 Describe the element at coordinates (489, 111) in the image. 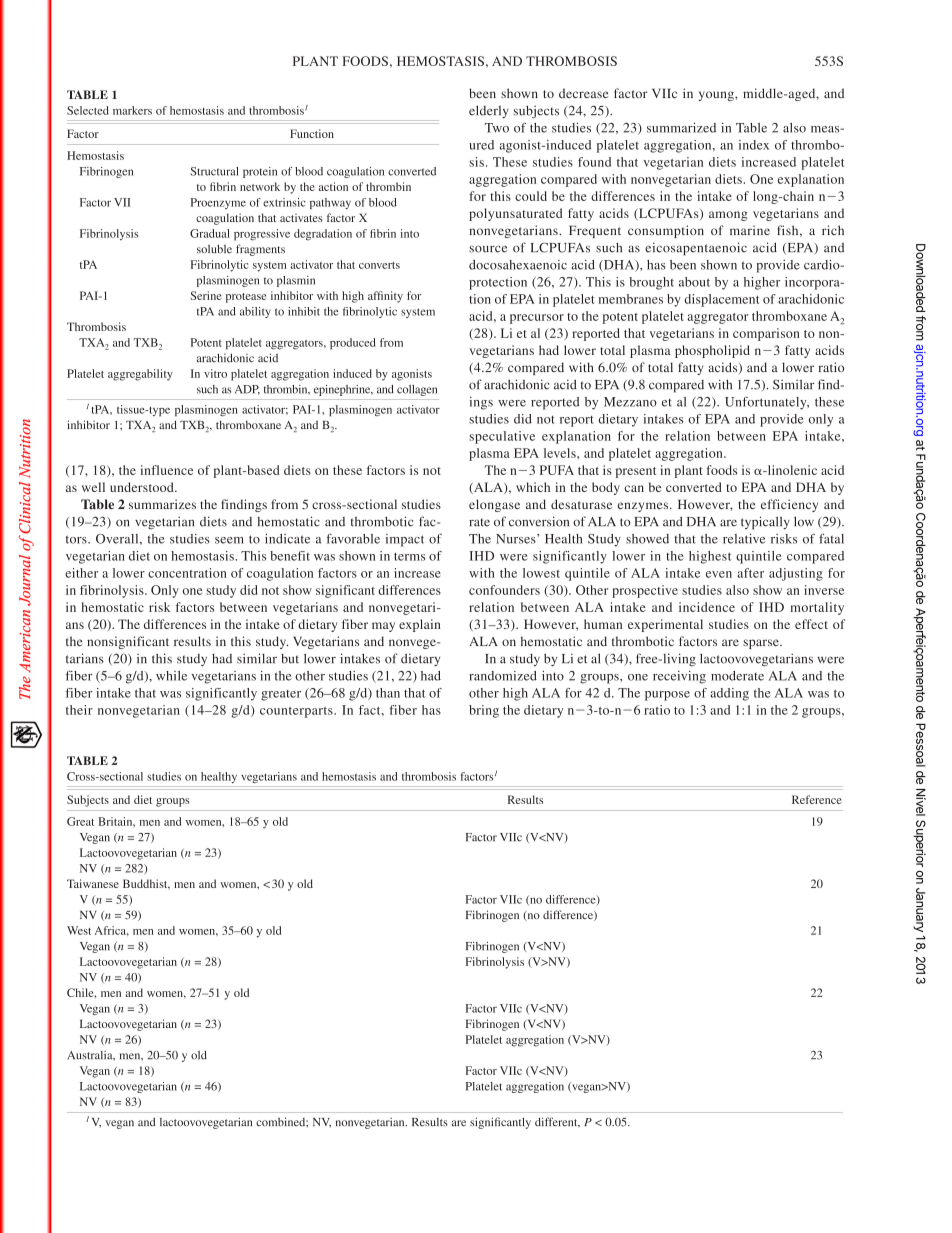

I see `elderly` at that location.
